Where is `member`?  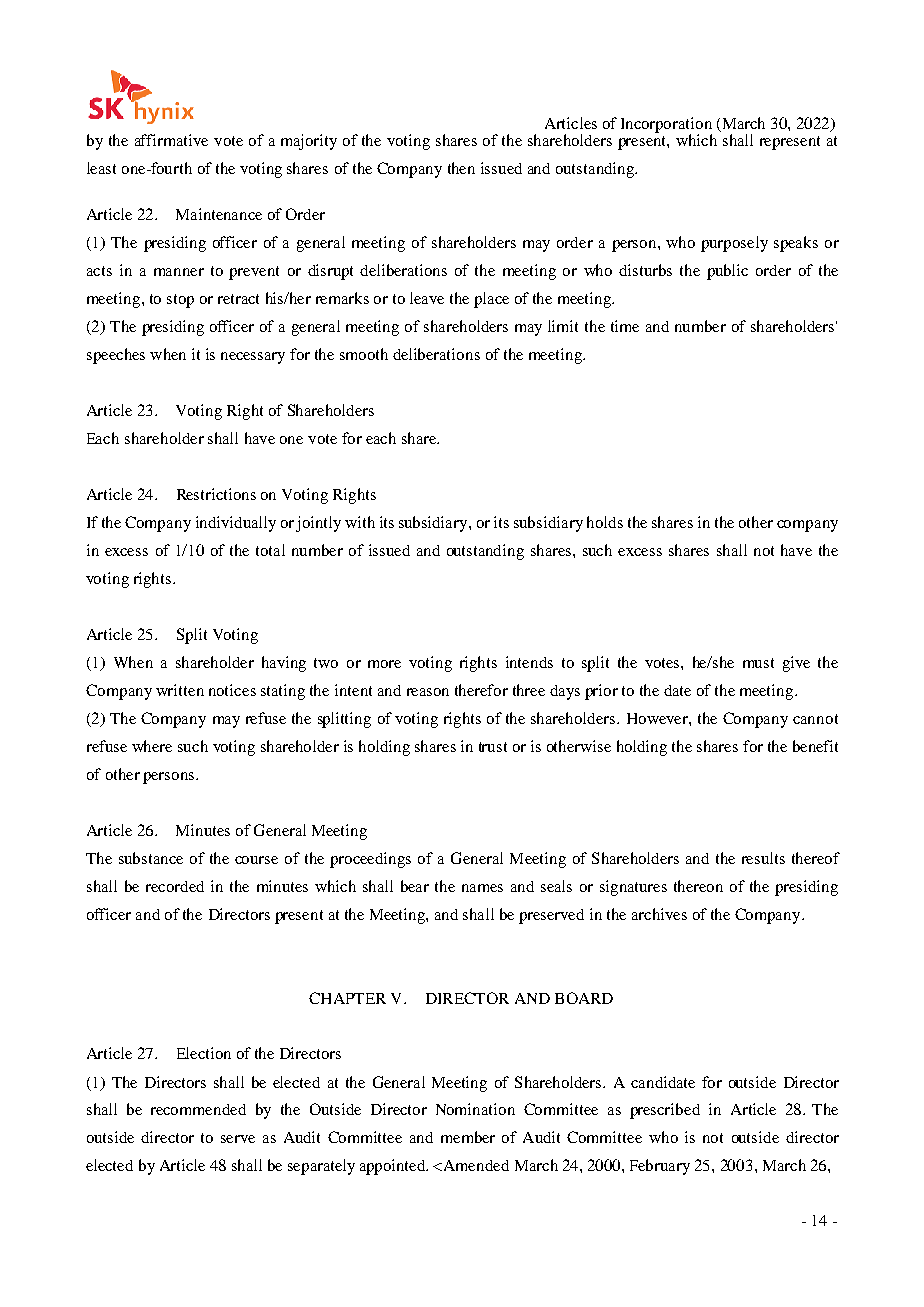 member is located at coordinates (468, 1137).
